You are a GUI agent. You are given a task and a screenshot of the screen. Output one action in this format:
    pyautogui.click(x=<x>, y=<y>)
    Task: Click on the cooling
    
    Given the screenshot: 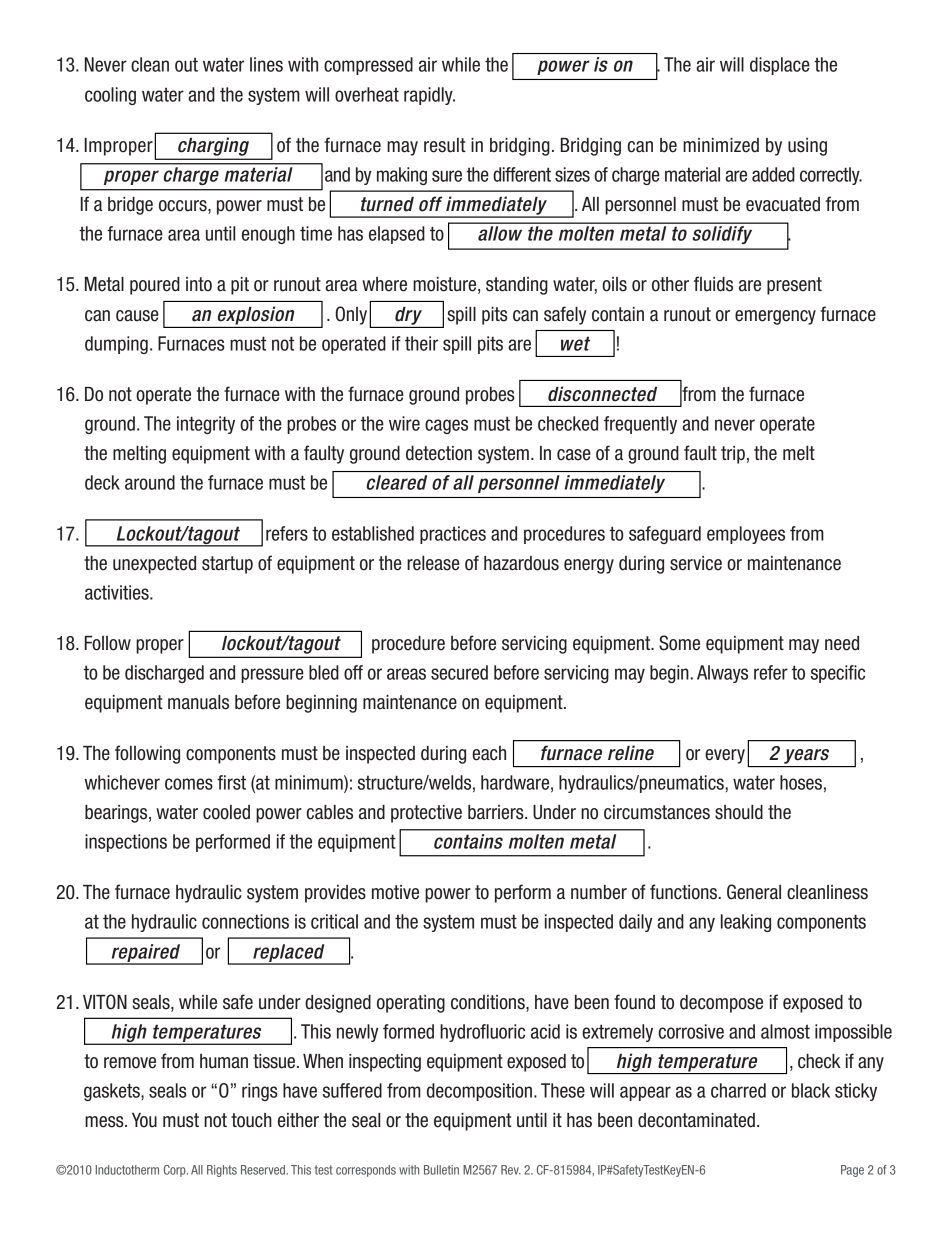 What is the action you would take?
    pyautogui.click(x=110, y=96)
